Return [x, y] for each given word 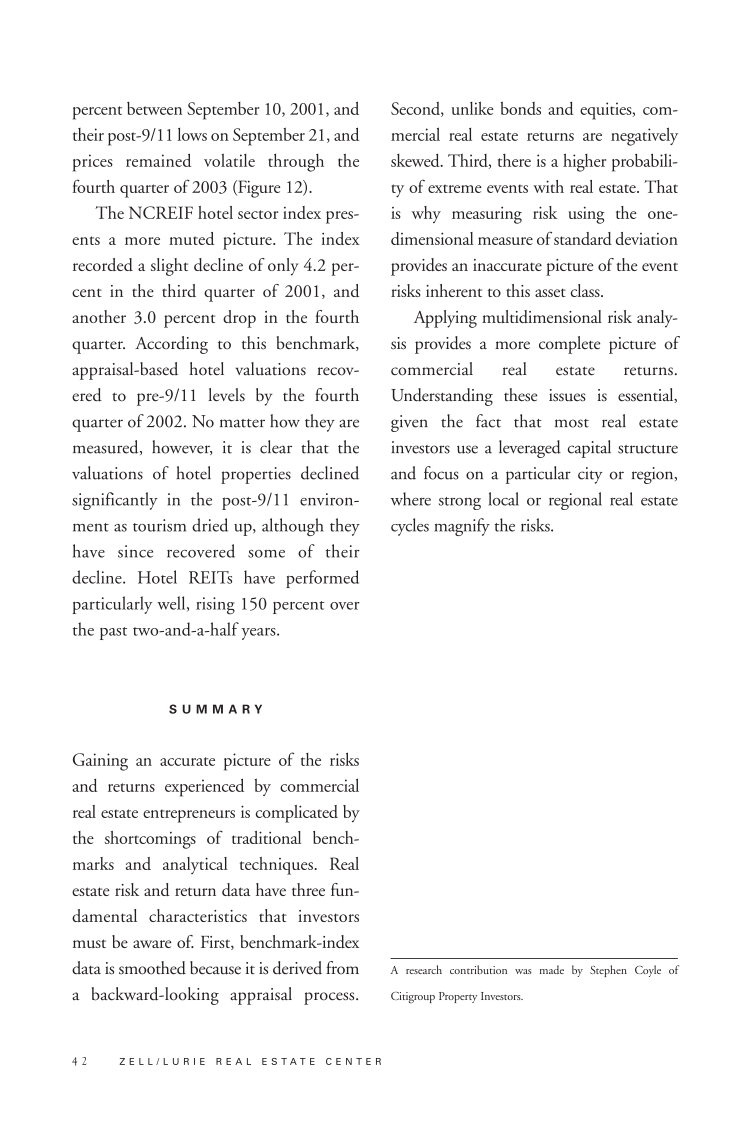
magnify [462, 527]
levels [226, 395]
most [572, 423]
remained [158, 160]
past [113, 633]
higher [584, 162]
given [409, 423]
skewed [416, 160]
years [260, 634]
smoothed [152, 968]
